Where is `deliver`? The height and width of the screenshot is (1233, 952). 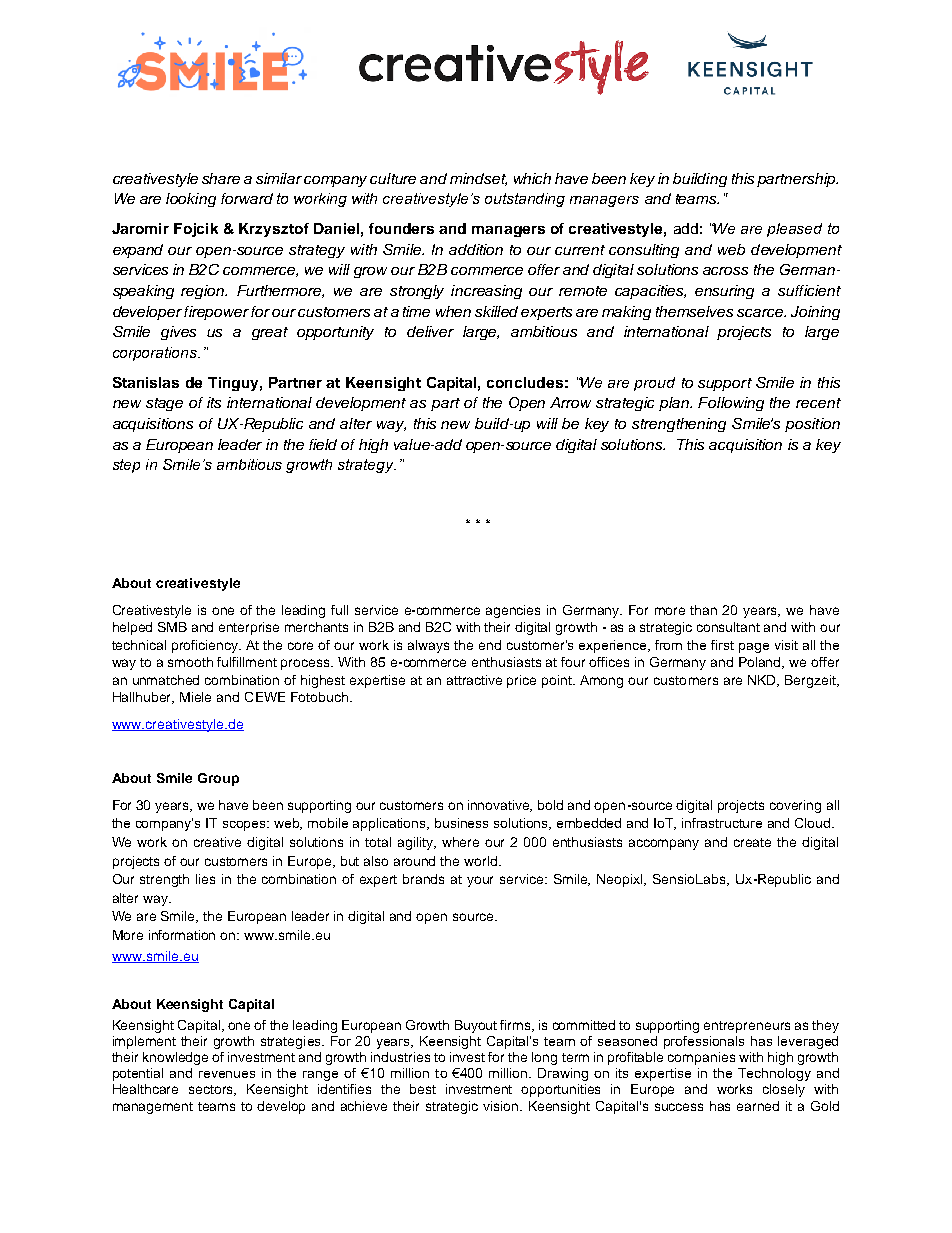 deliver is located at coordinates (430, 331).
